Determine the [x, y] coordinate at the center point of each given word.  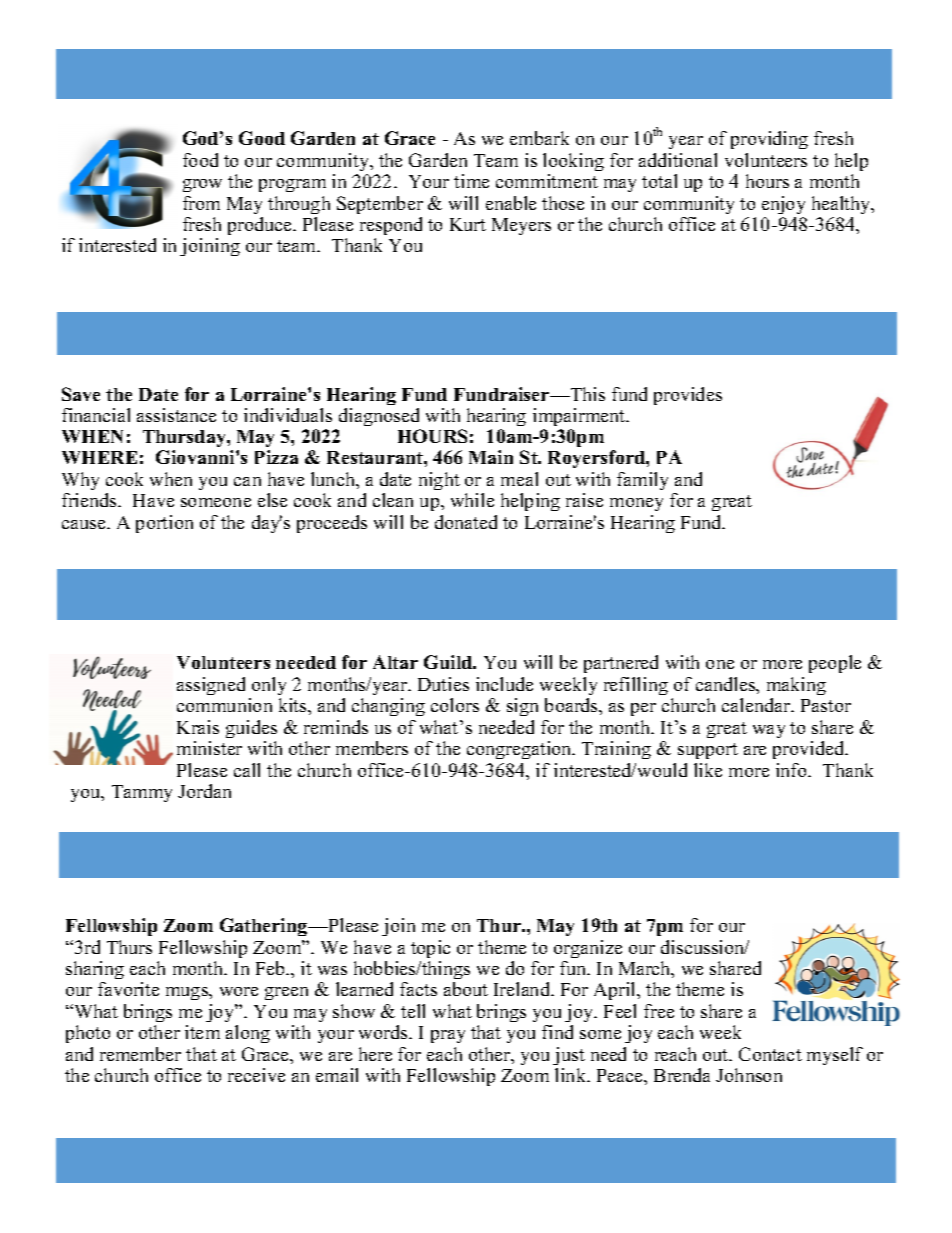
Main [491, 457]
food [200, 160]
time [471, 181]
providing [769, 140]
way [769, 731]
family [642, 481]
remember [140, 1054]
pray [448, 1036]
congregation [520, 750]
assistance [176, 415]
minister [209, 748]
